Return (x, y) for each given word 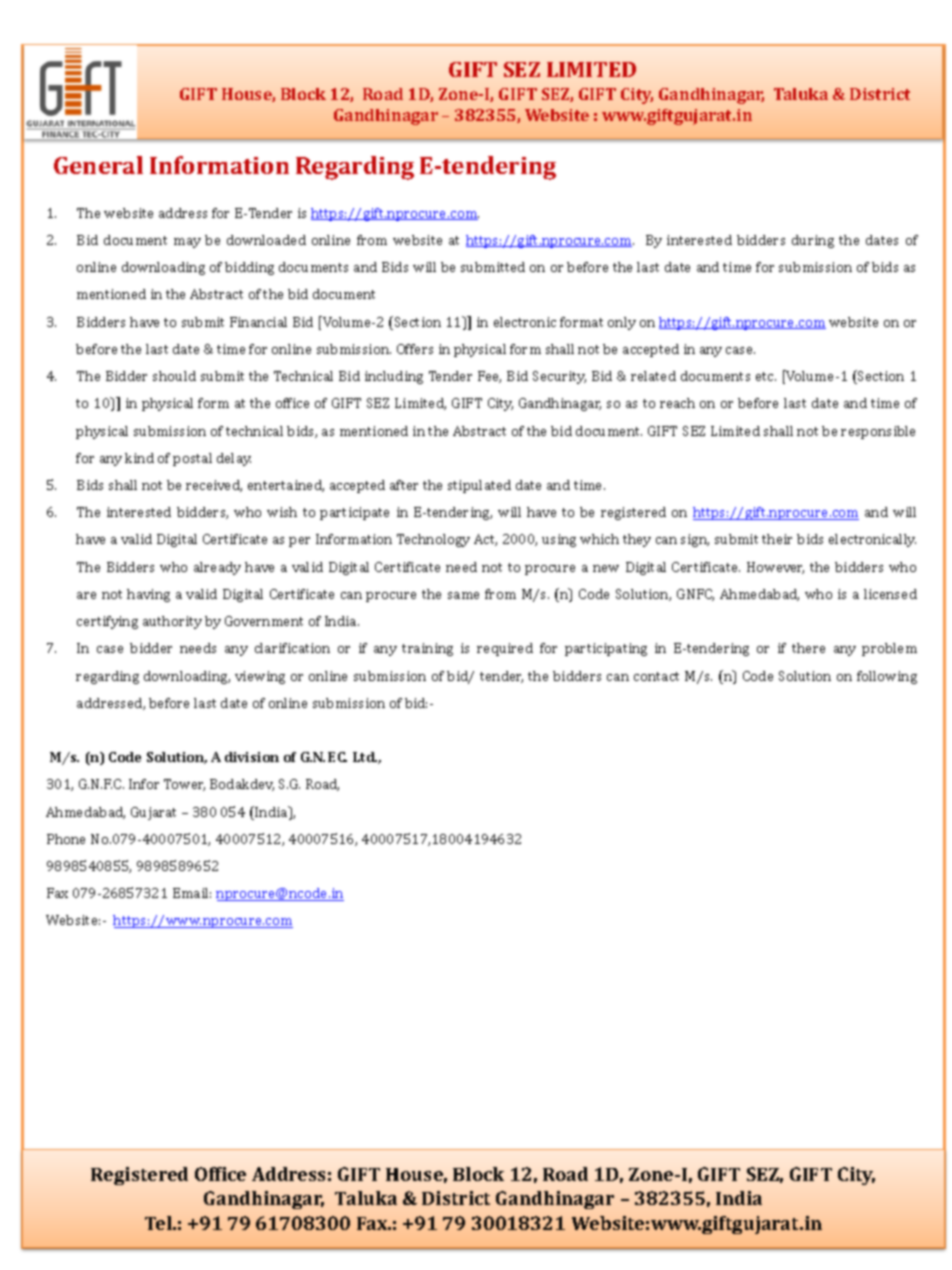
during (813, 241)
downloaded (266, 240)
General (98, 165)
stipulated (479, 486)
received (214, 486)
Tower (184, 785)
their (777, 539)
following (887, 677)
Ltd (365, 757)
